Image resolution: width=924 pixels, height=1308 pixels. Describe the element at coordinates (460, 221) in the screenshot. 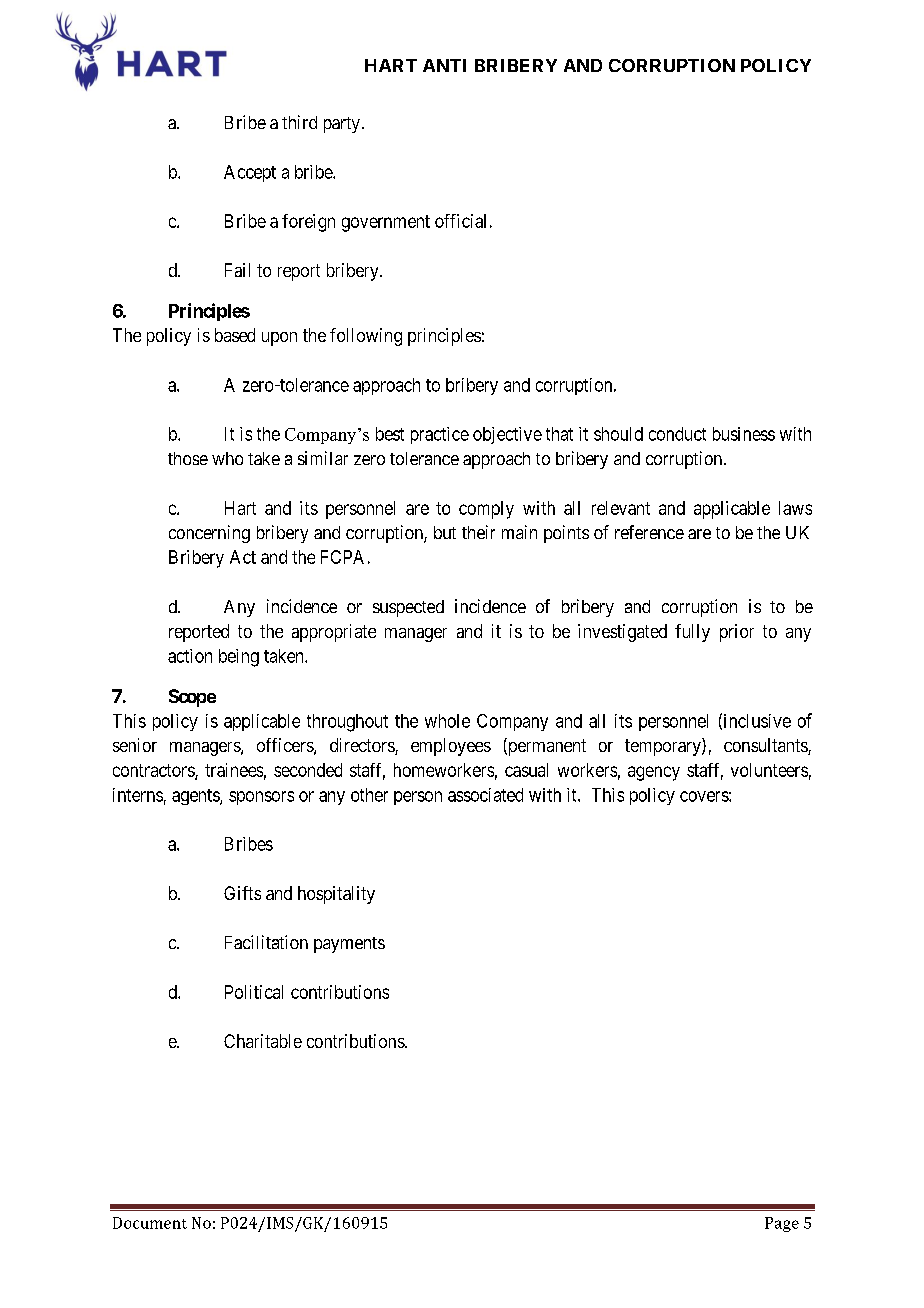

I see `official` at that location.
